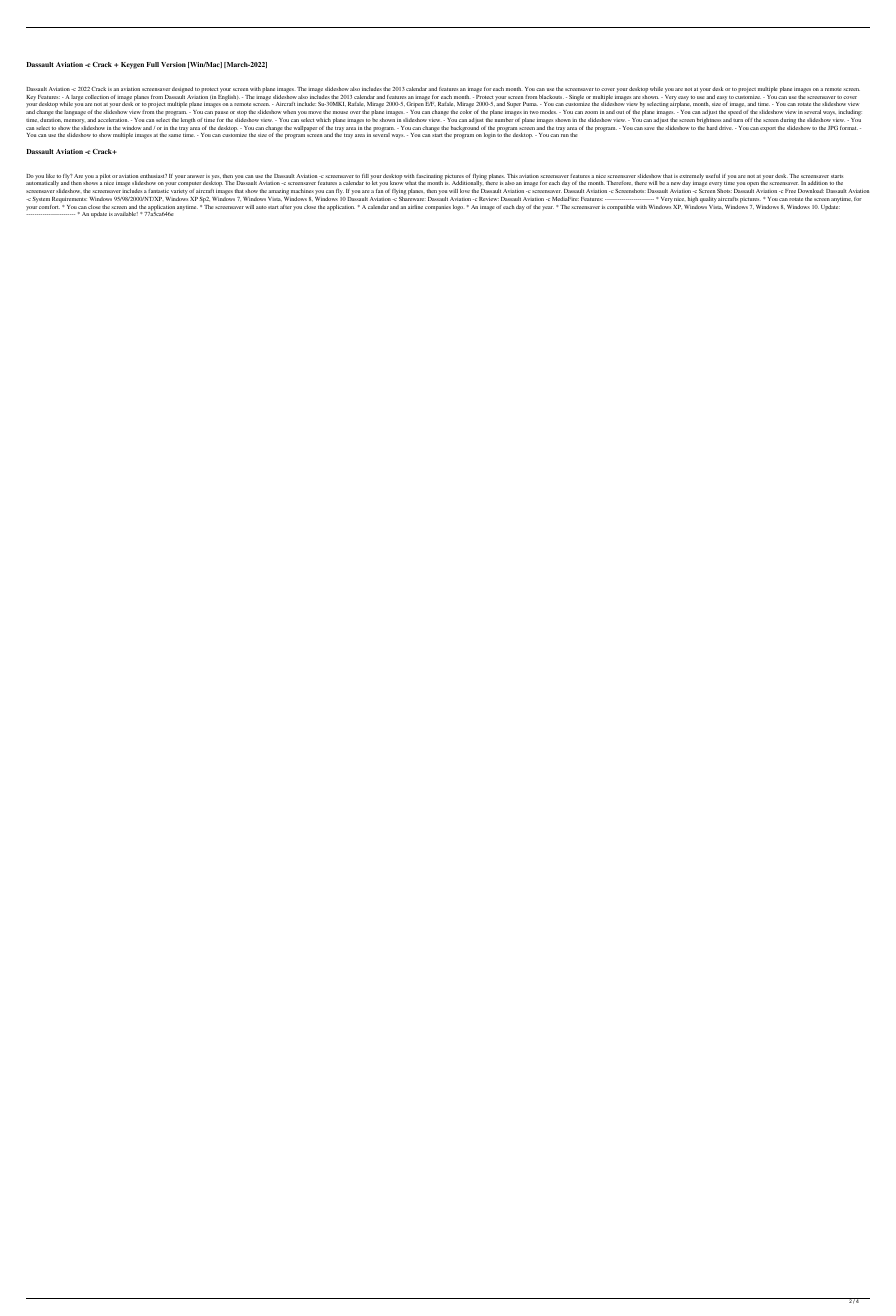  I want to click on This, so click(512, 176).
